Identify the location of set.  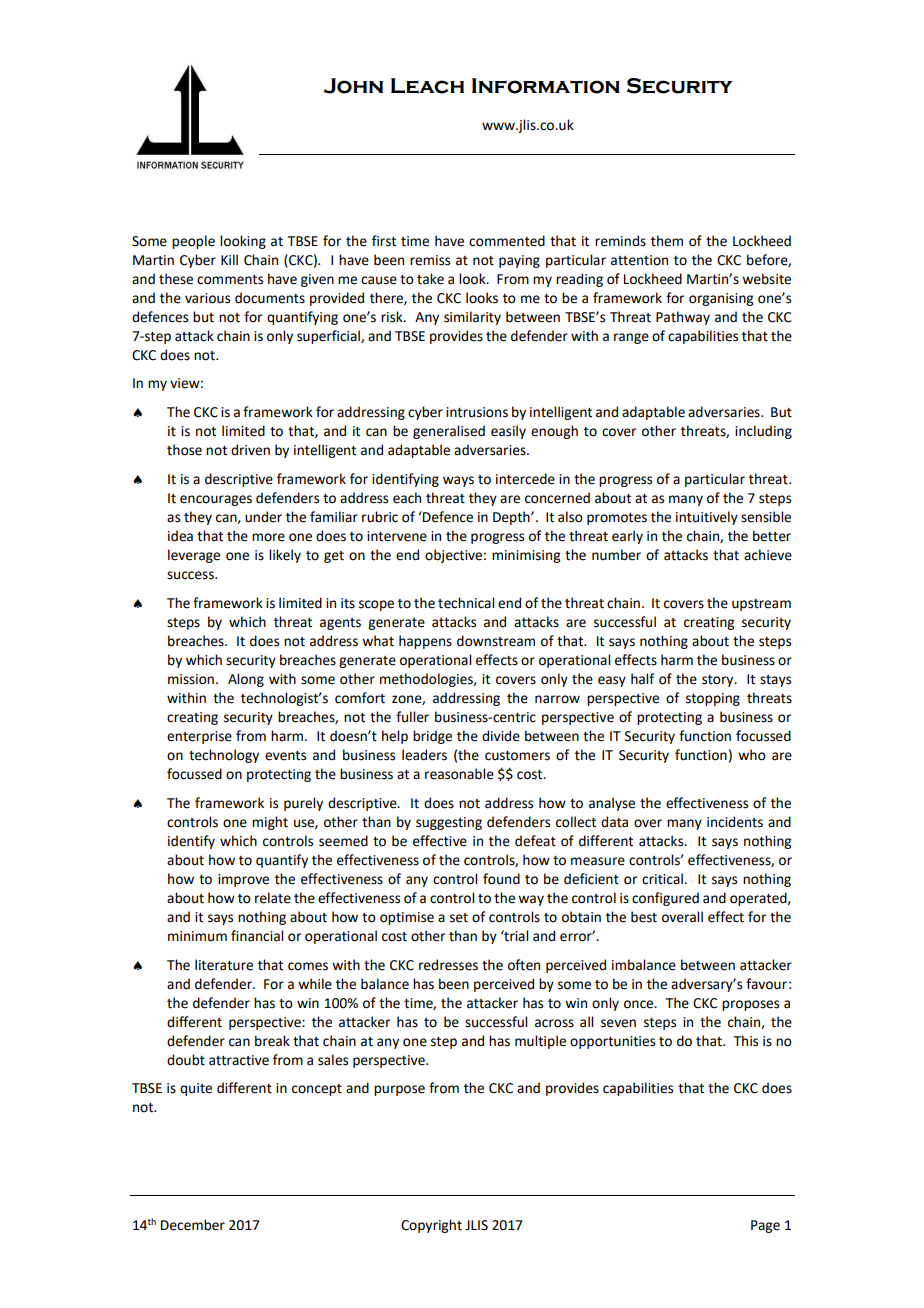
(459, 918).
